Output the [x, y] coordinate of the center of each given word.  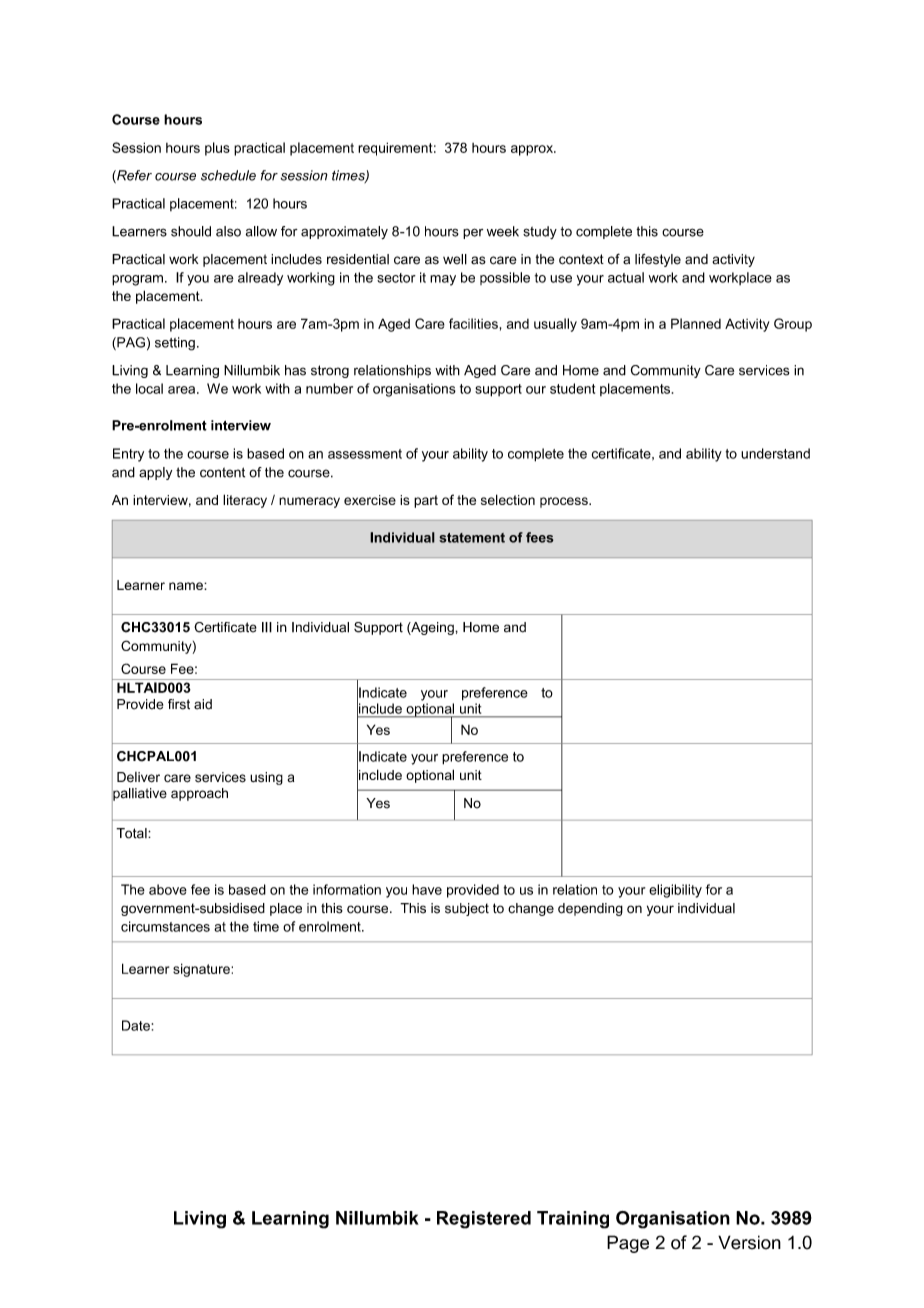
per [473, 233]
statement [472, 538]
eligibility [675, 891]
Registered [484, 1220]
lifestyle [658, 260]
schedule [228, 175]
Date [136, 1025]
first [179, 704]
